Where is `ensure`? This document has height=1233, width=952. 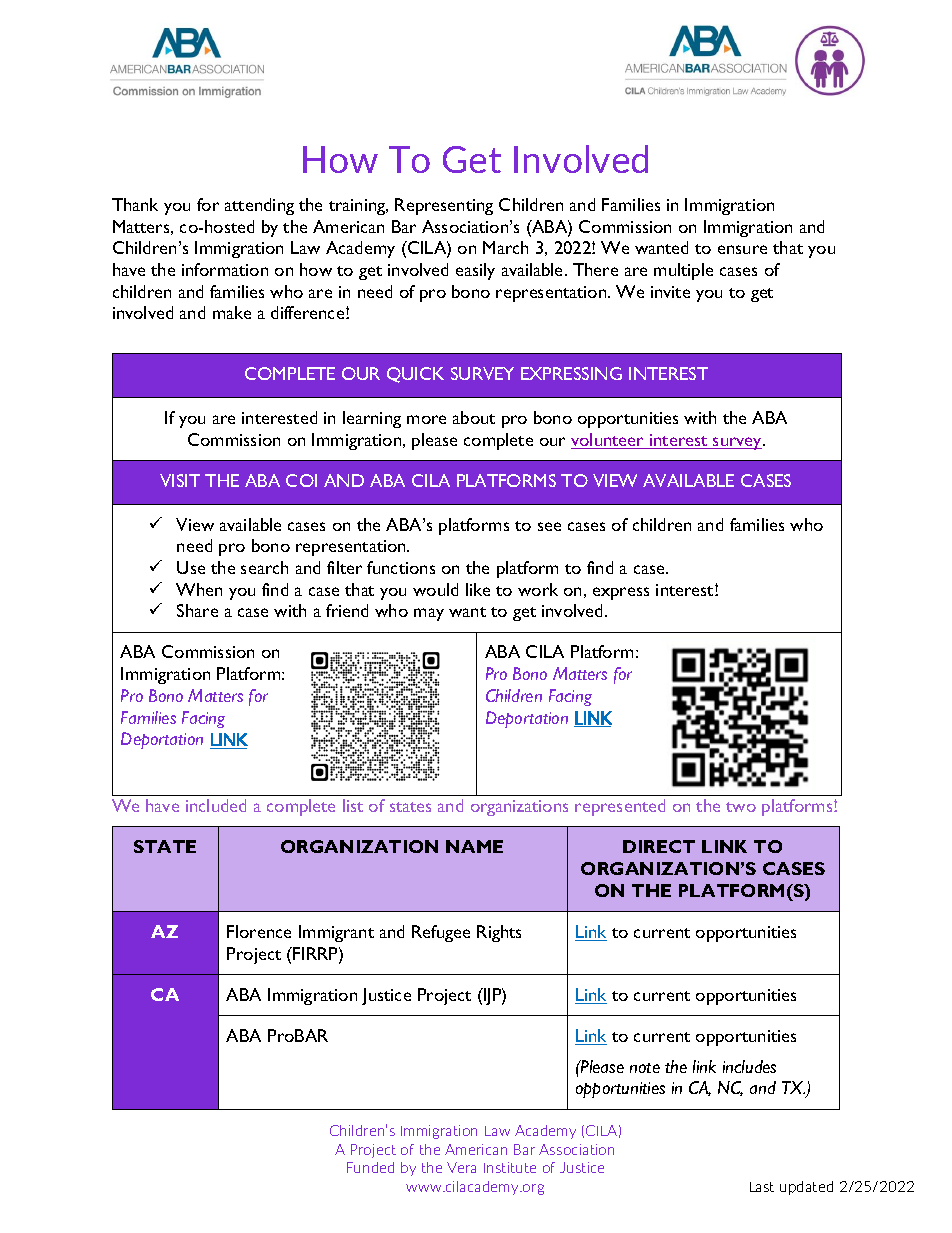 ensure is located at coordinates (742, 249).
